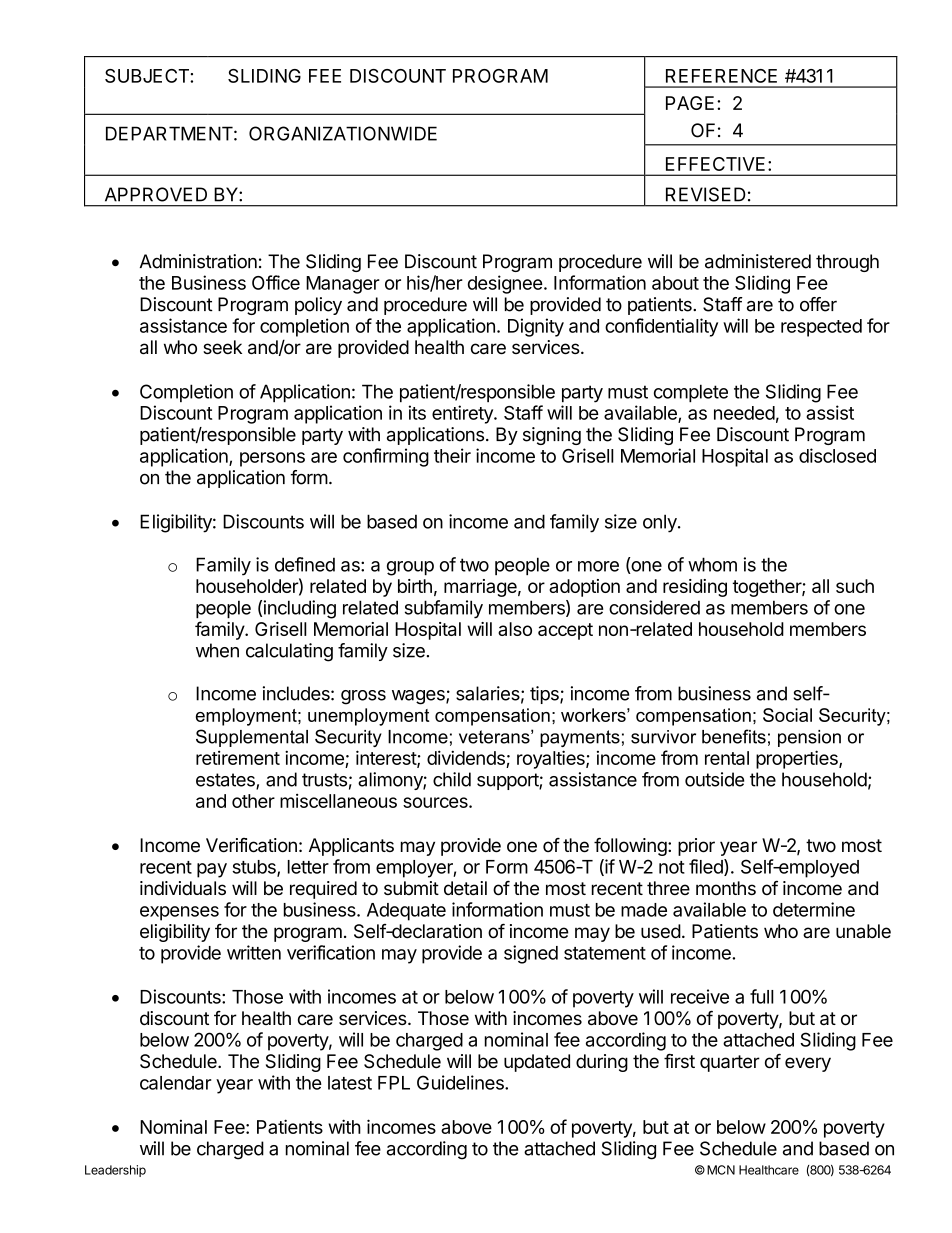 This screenshot has height=1233, width=952. What do you see at coordinates (115, 1171) in the screenshot?
I see `Leadership` at bounding box center [115, 1171].
